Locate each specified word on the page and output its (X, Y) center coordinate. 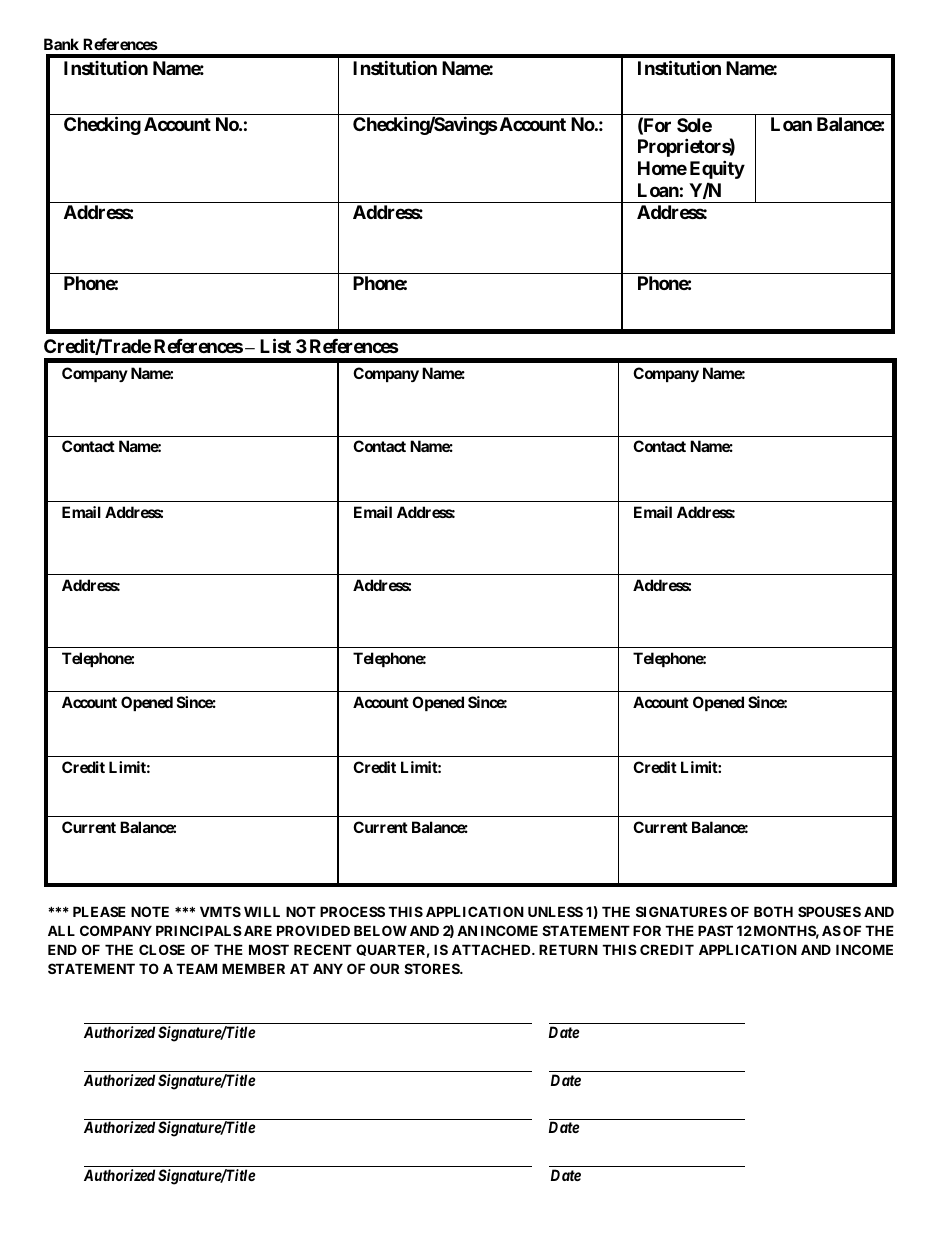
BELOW (380, 930)
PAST (715, 930)
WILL (262, 911)
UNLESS (555, 911)
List (275, 345)
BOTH (773, 911)
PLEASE (99, 911)
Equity (717, 169)
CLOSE (162, 949)
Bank (61, 44)
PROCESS (352, 911)
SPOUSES (829, 911)
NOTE (150, 911)
